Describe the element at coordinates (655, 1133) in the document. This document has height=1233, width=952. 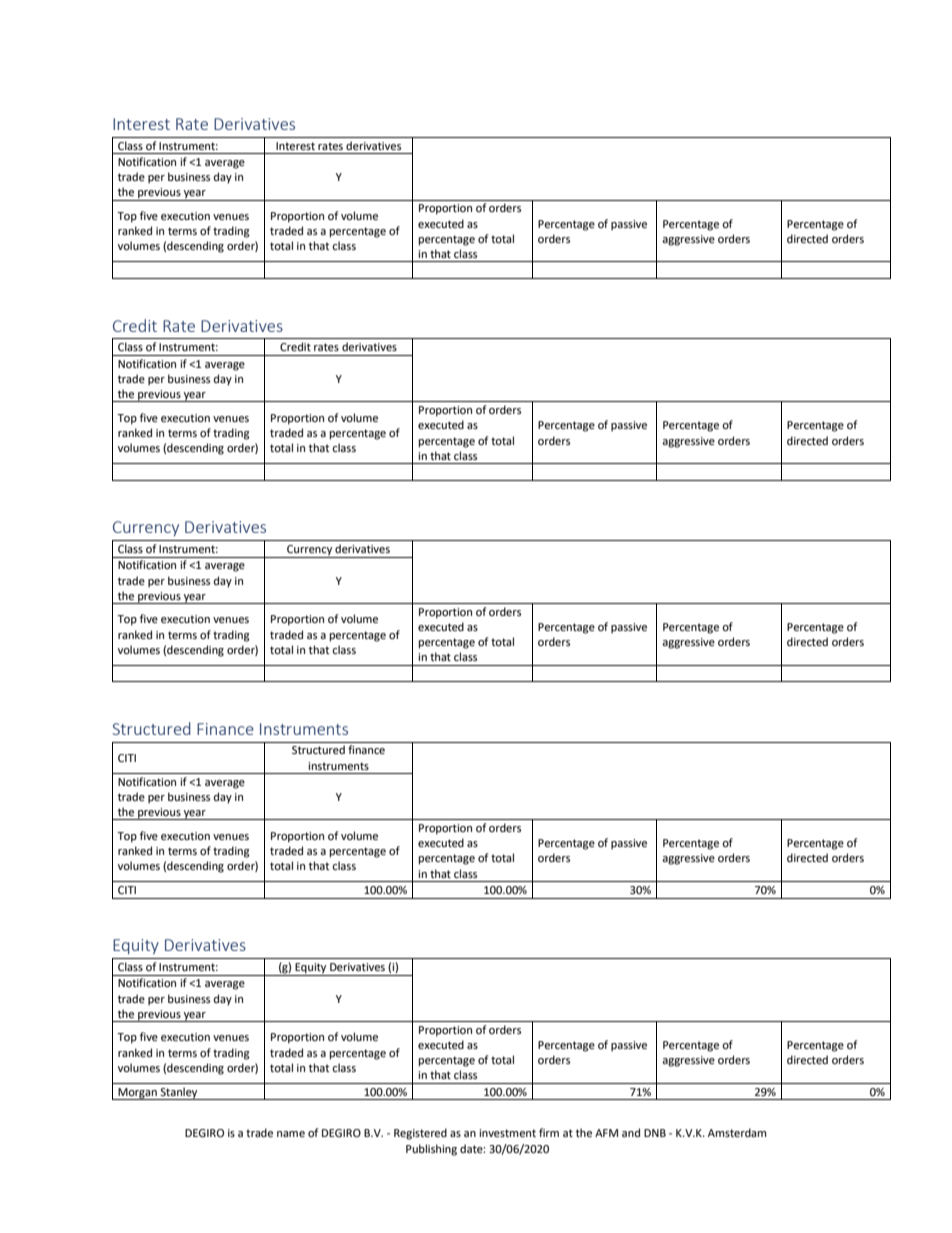
I see `DNB` at that location.
